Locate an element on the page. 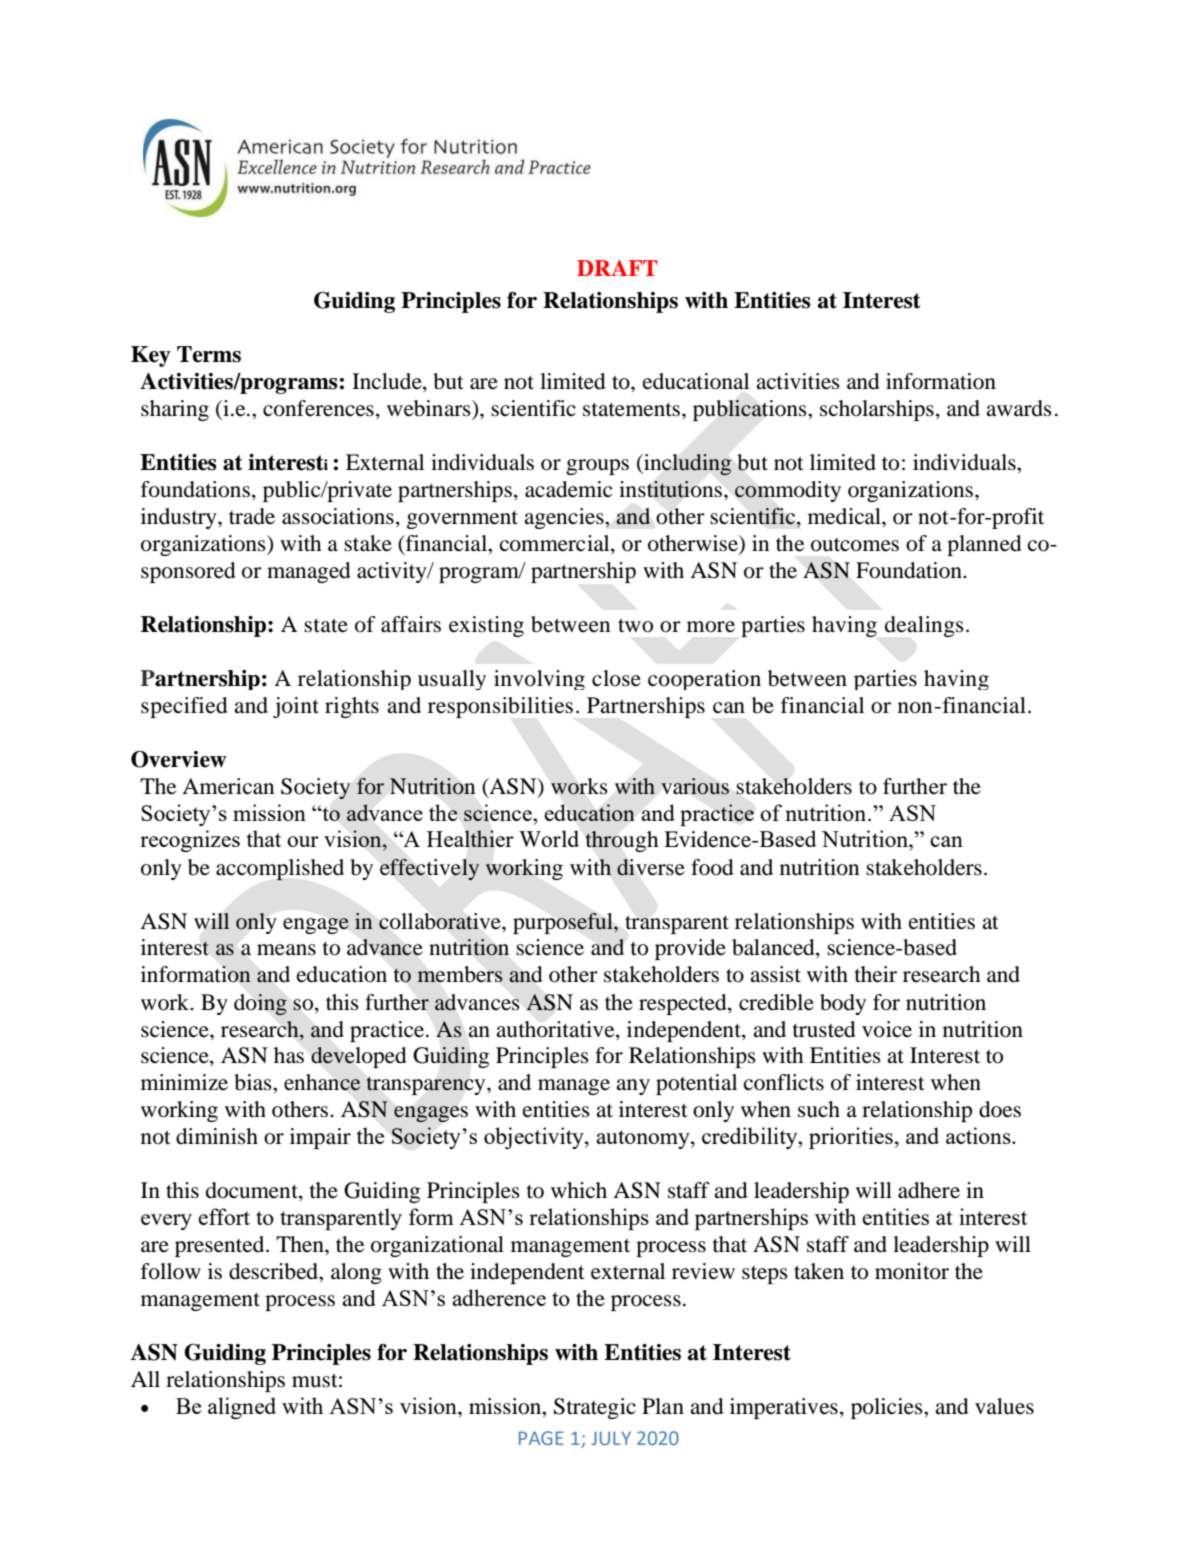  Terms is located at coordinates (209, 354).
